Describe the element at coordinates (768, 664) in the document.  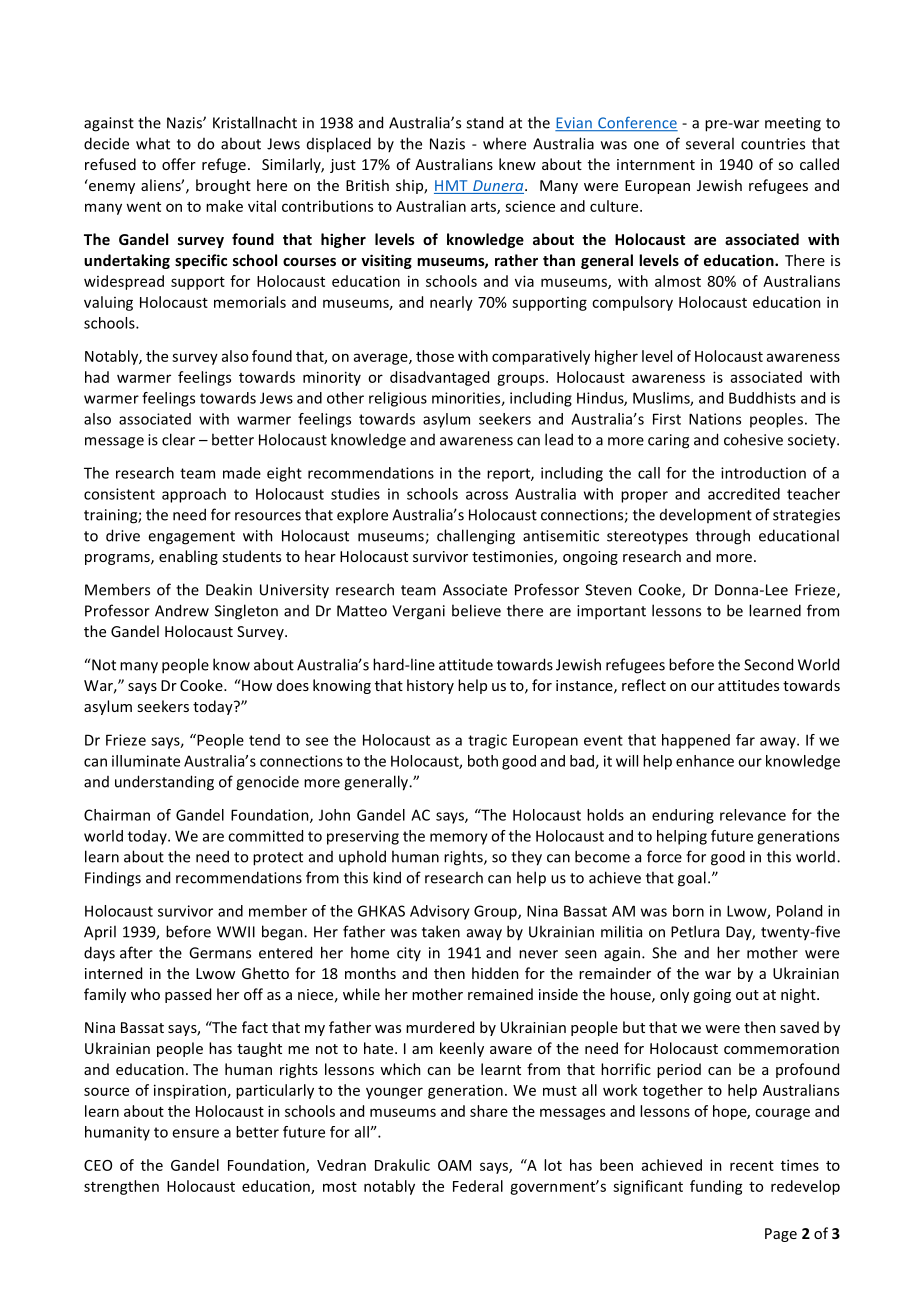
I see `Second` at that location.
